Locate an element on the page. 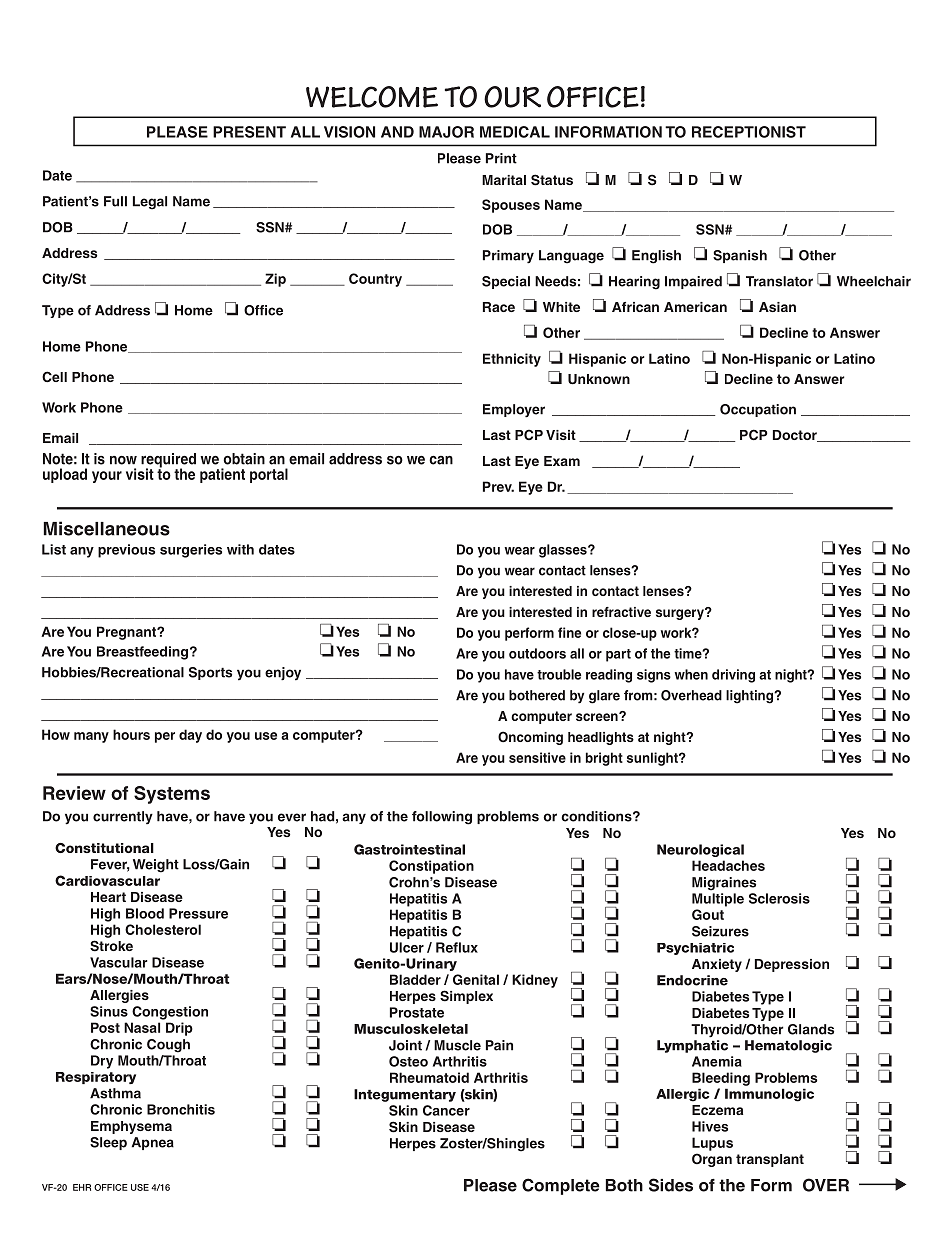  Race is located at coordinates (499, 307).
